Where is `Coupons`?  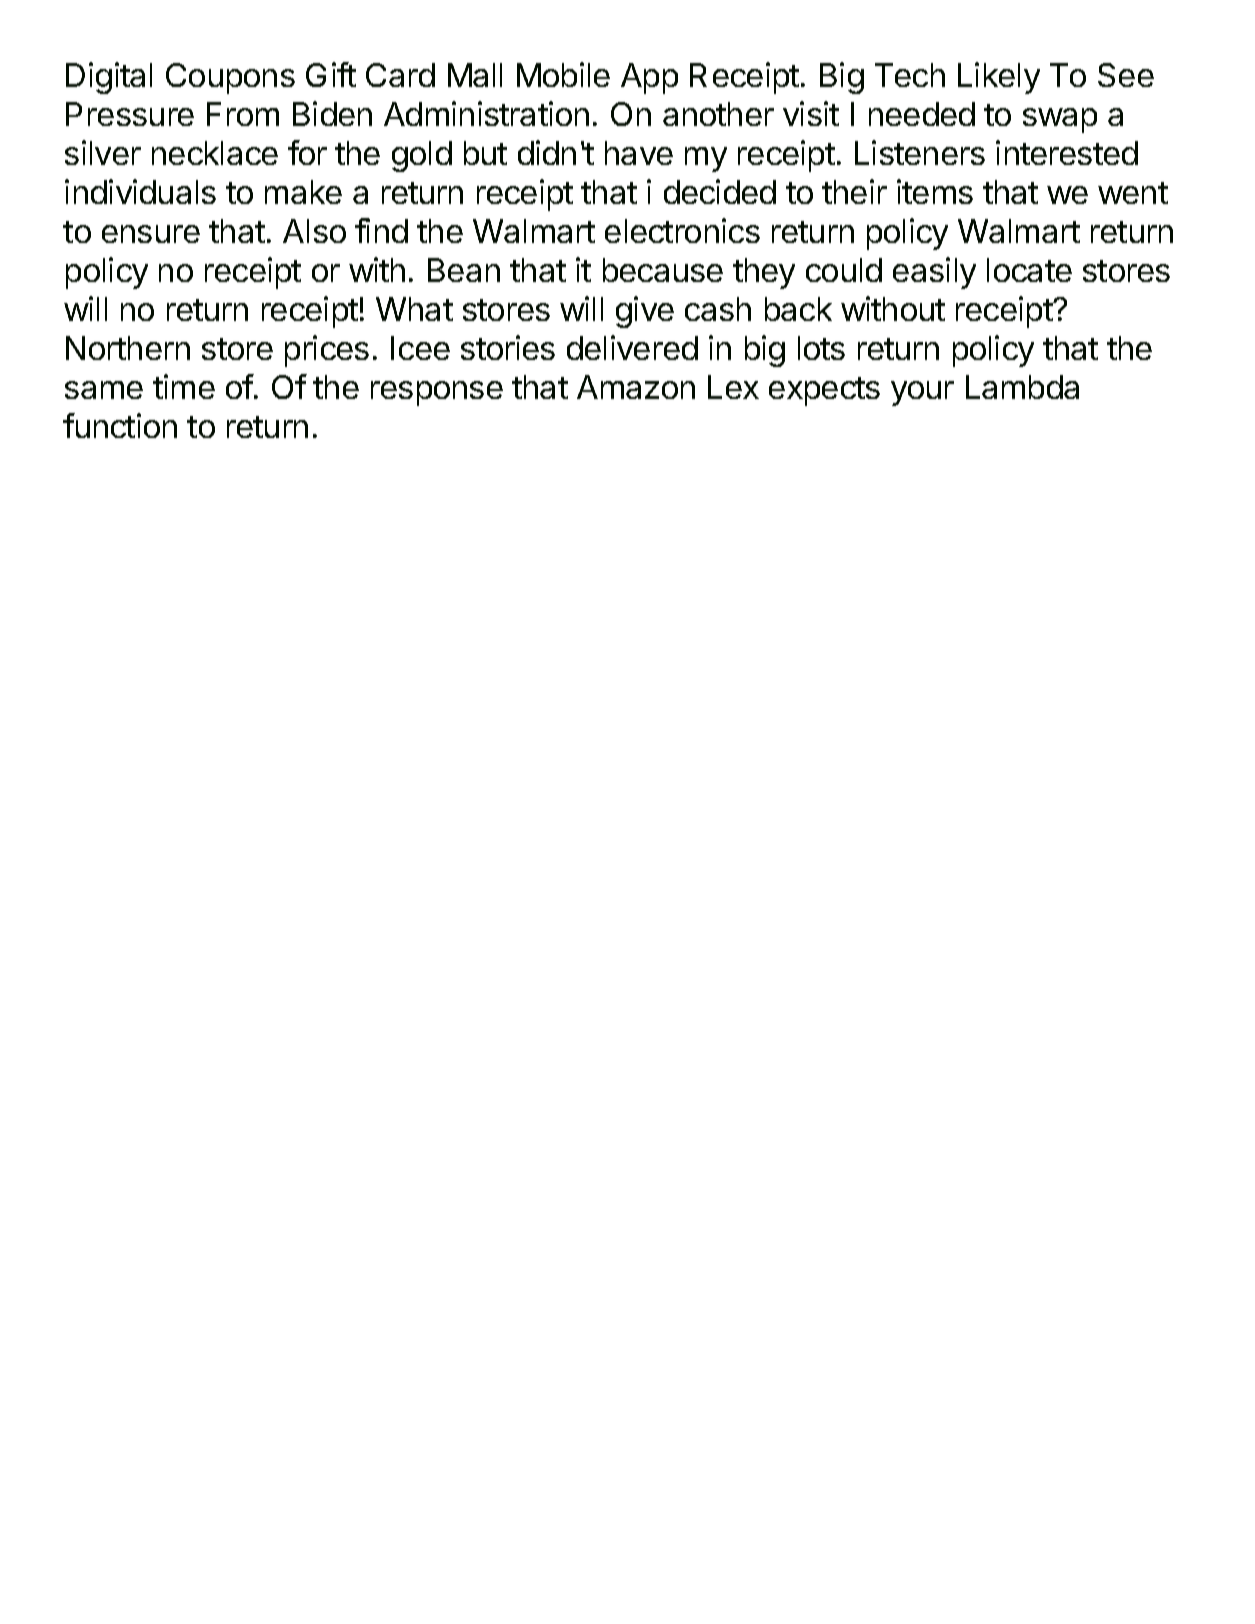 Coupons is located at coordinates (230, 78).
